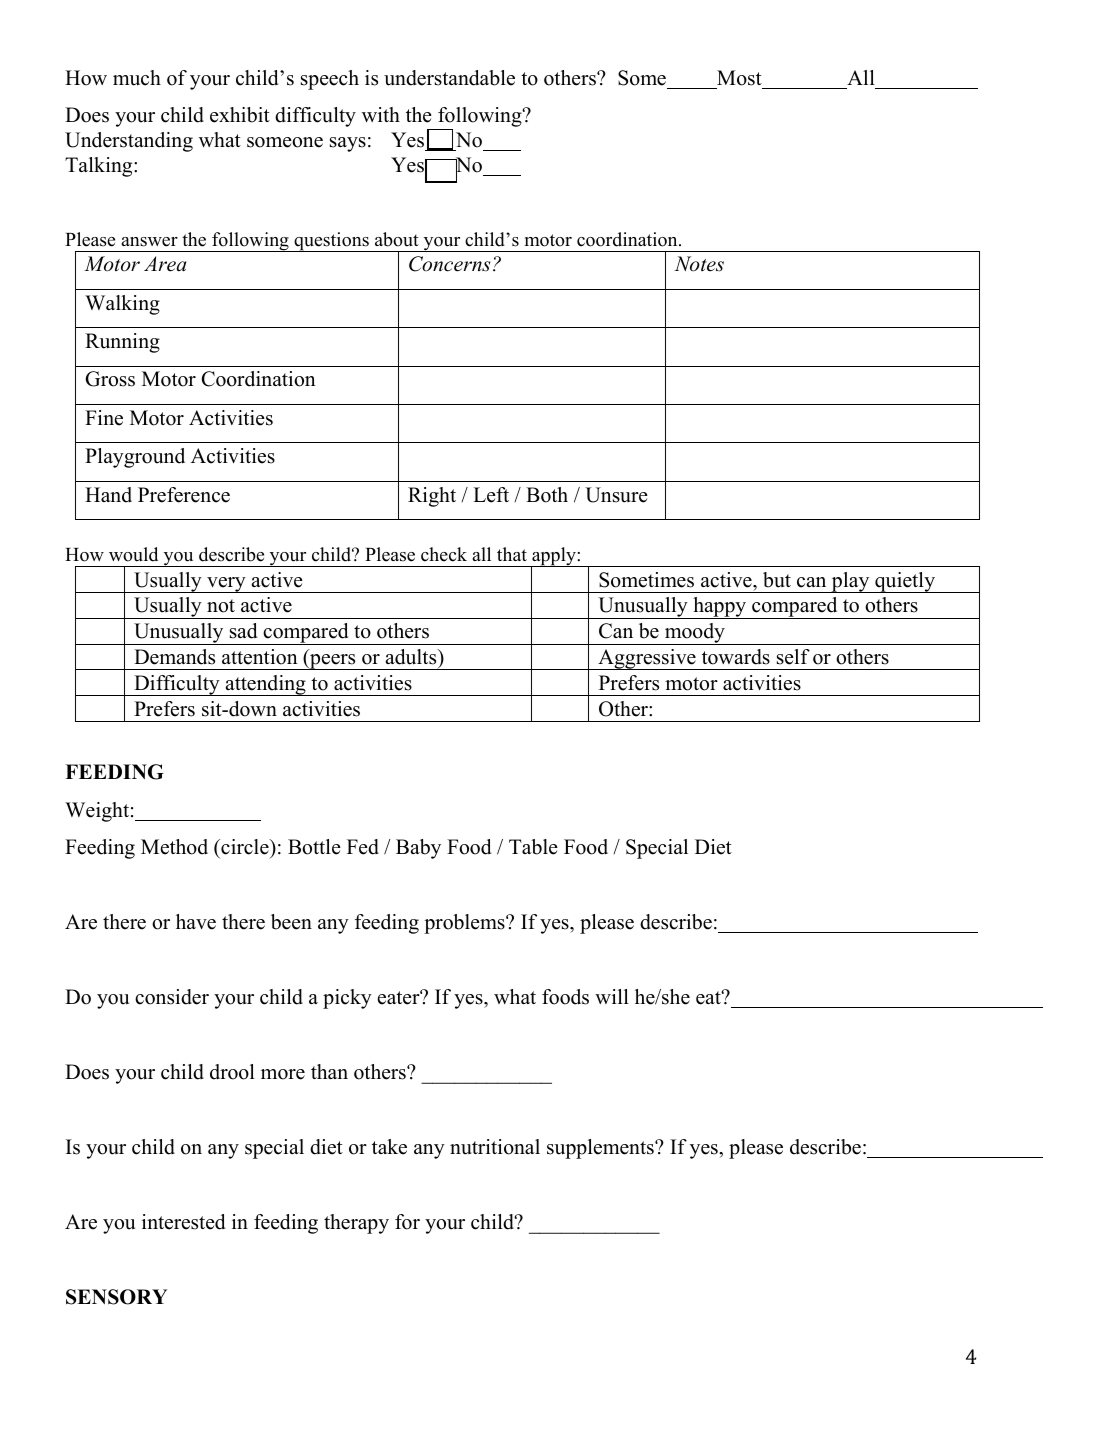  I want to click on understandable, so click(449, 78).
